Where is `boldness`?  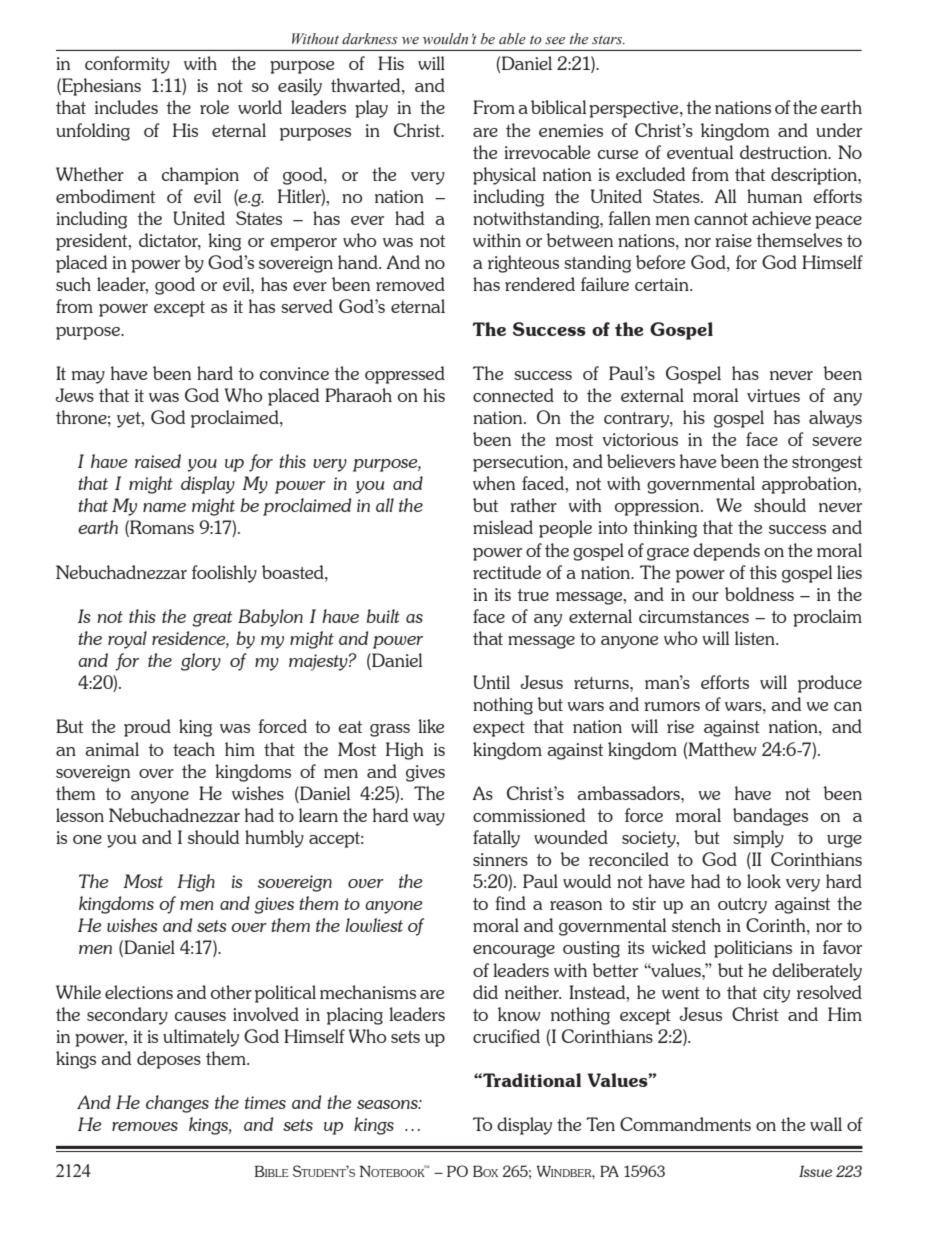
boldness is located at coordinates (759, 594).
